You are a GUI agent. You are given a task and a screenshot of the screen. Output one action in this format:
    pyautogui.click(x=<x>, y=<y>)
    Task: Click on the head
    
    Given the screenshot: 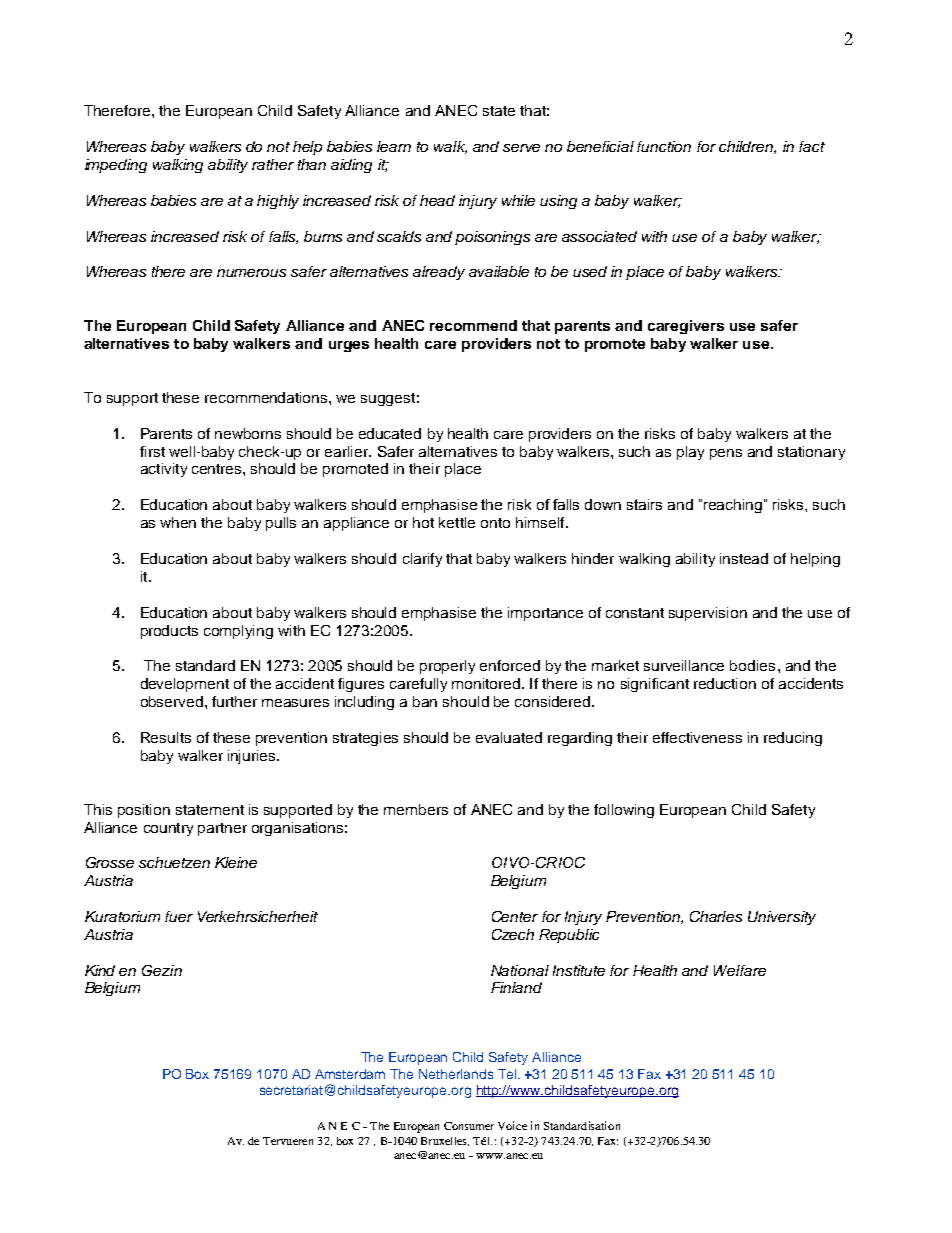 What is the action you would take?
    pyautogui.click(x=437, y=200)
